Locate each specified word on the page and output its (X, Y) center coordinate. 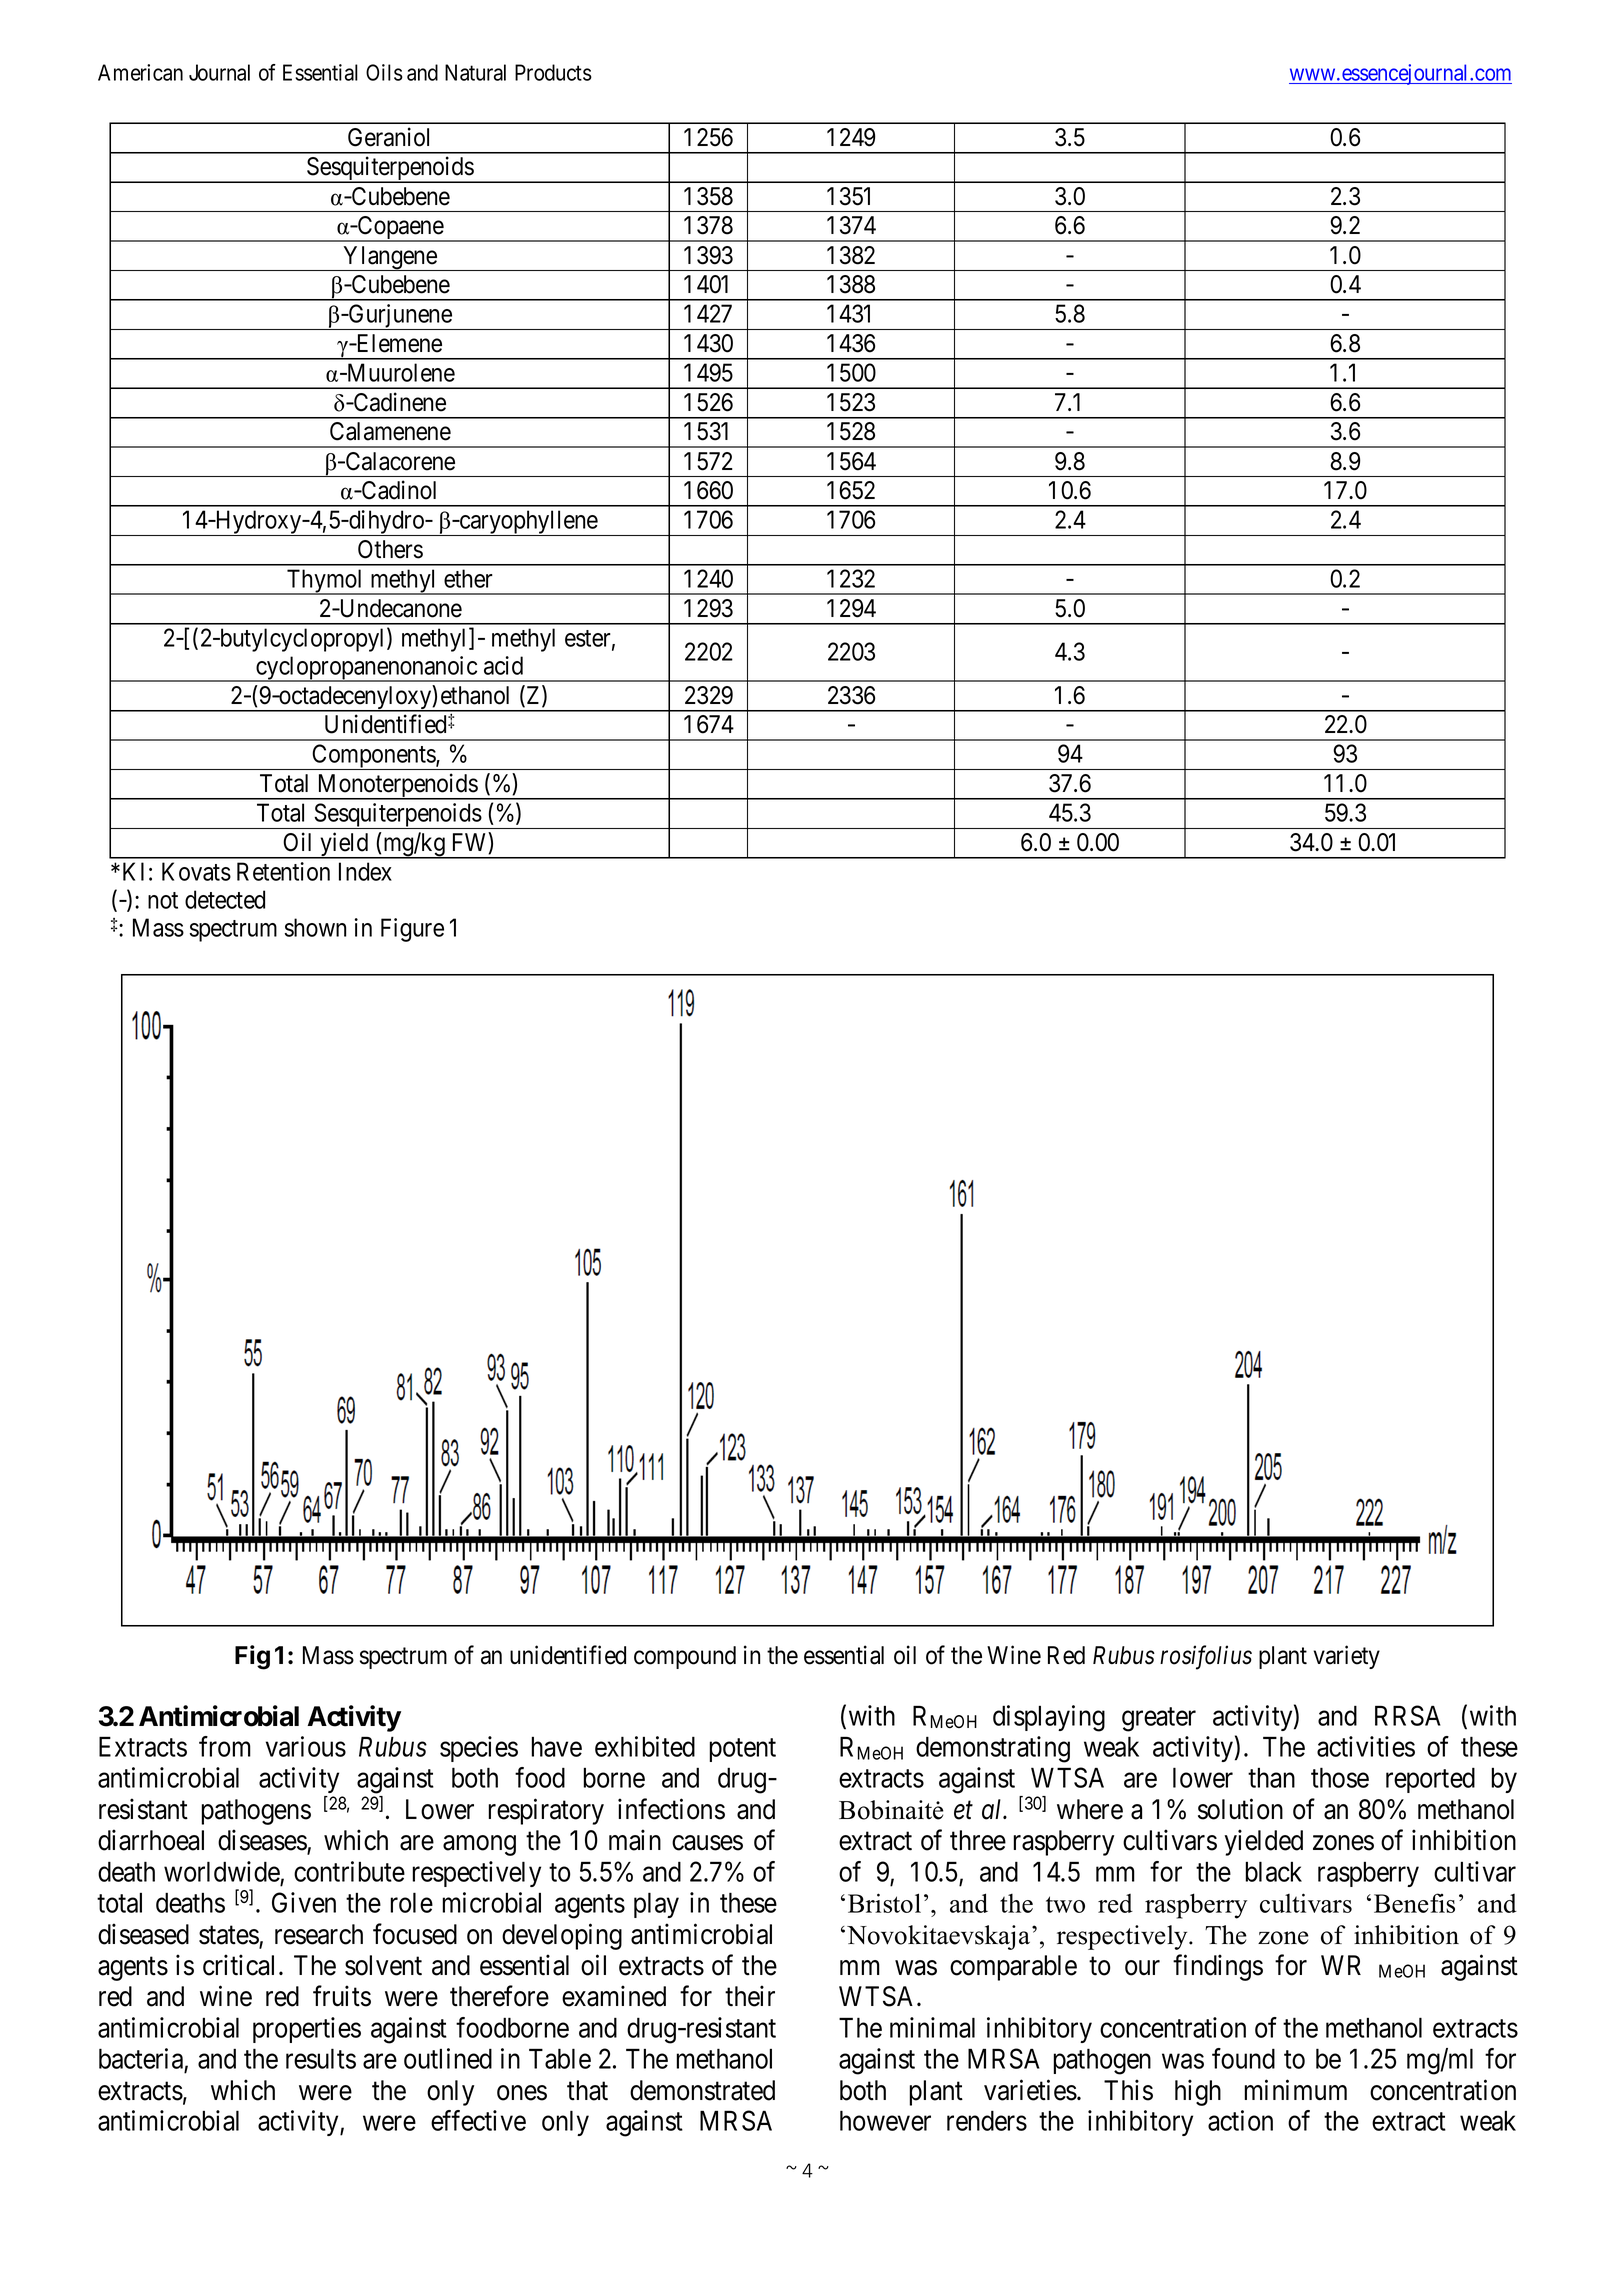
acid (503, 665)
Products (553, 72)
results (321, 2058)
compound (685, 1657)
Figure (412, 930)
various (306, 1746)
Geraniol (388, 137)
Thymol (325, 582)
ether (468, 578)
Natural (475, 72)
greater (1159, 1720)
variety (1346, 1657)
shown (315, 927)
